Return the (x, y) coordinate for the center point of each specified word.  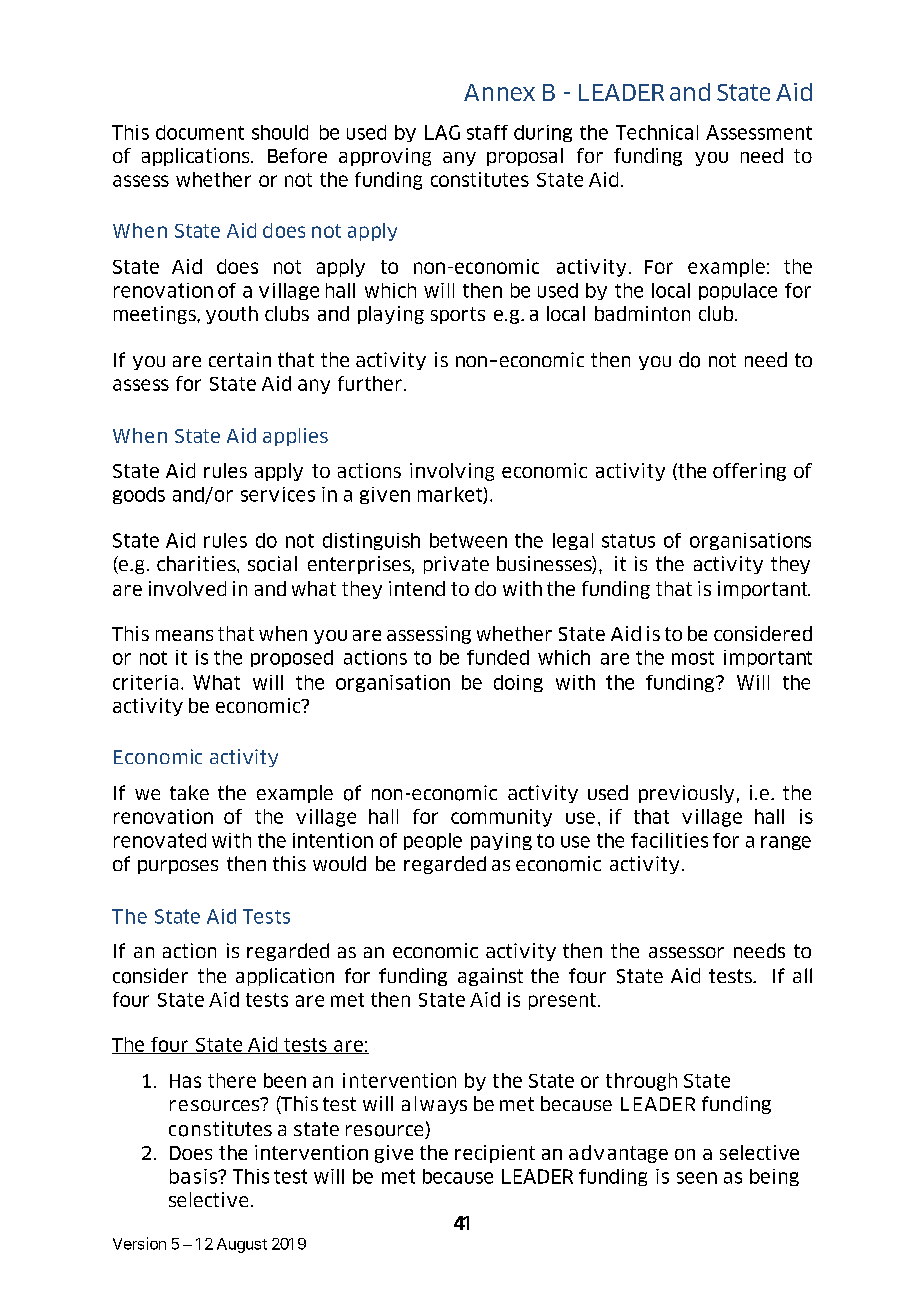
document (200, 132)
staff (487, 132)
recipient (495, 1154)
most (693, 658)
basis (195, 1176)
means (184, 635)
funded (498, 657)
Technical (657, 132)
